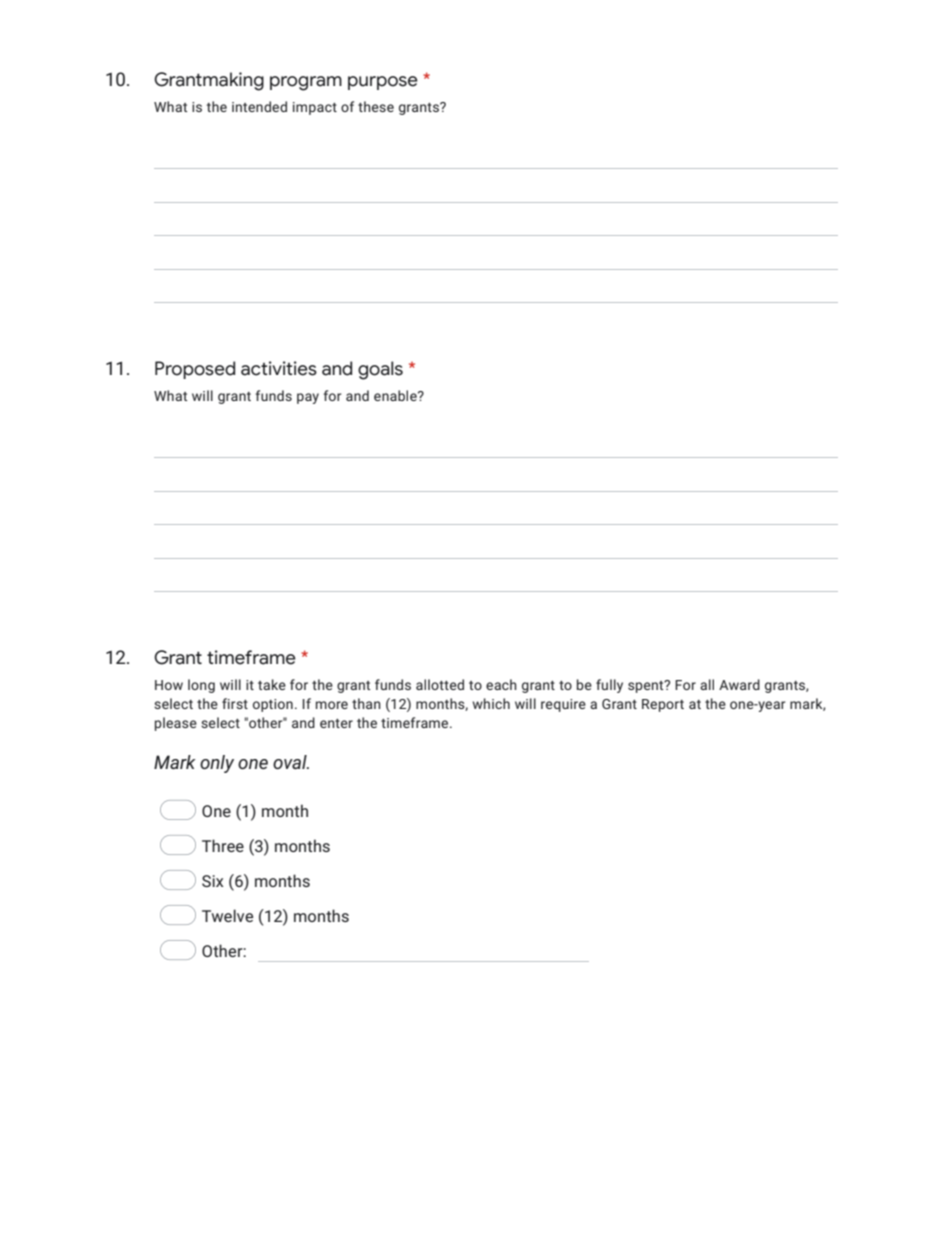 The image size is (952, 1233). What do you see at coordinates (279, 368) in the screenshot?
I see `activities` at bounding box center [279, 368].
